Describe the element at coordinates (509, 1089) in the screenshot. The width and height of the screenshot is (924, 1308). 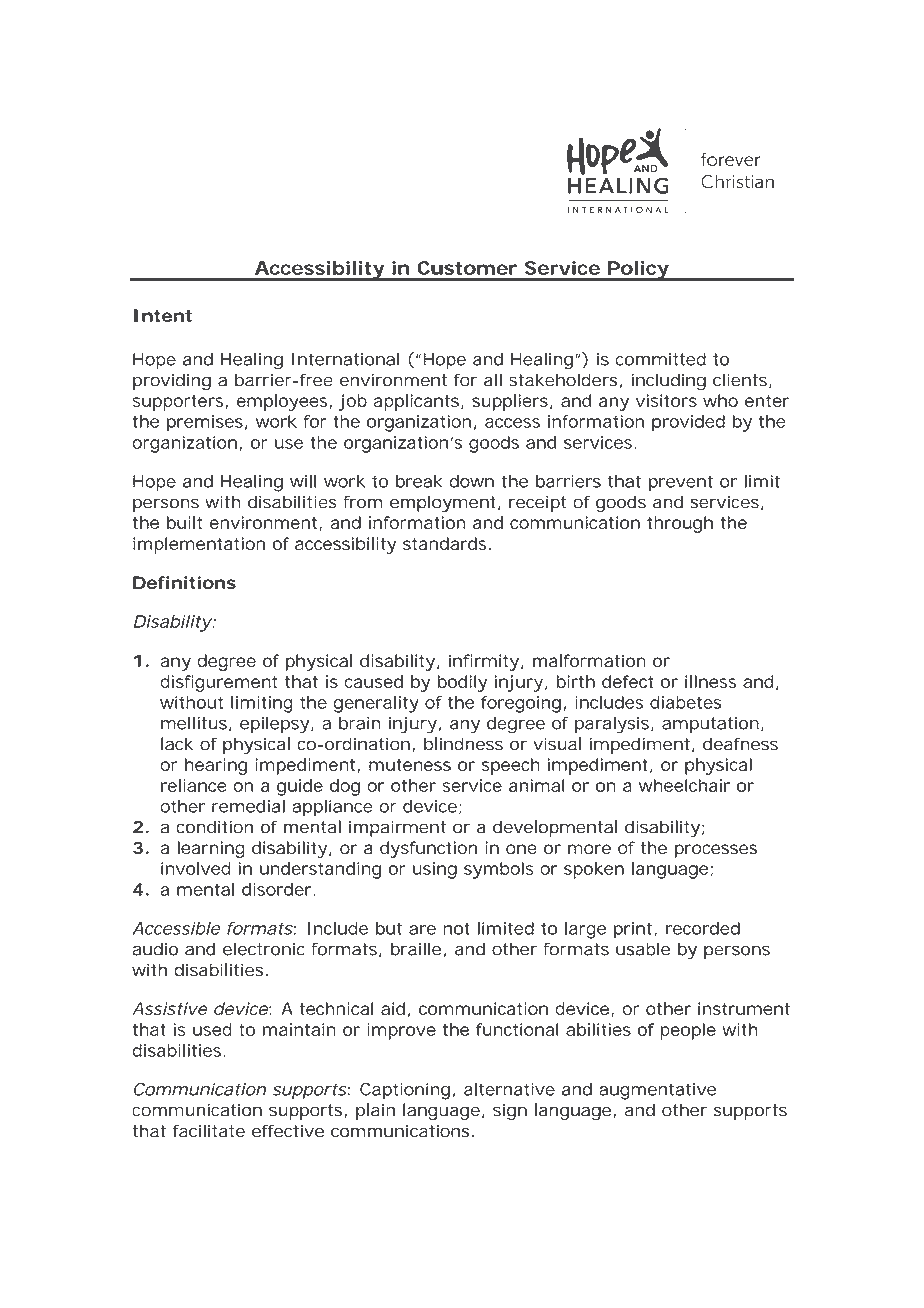
I see `alternative` at that location.
